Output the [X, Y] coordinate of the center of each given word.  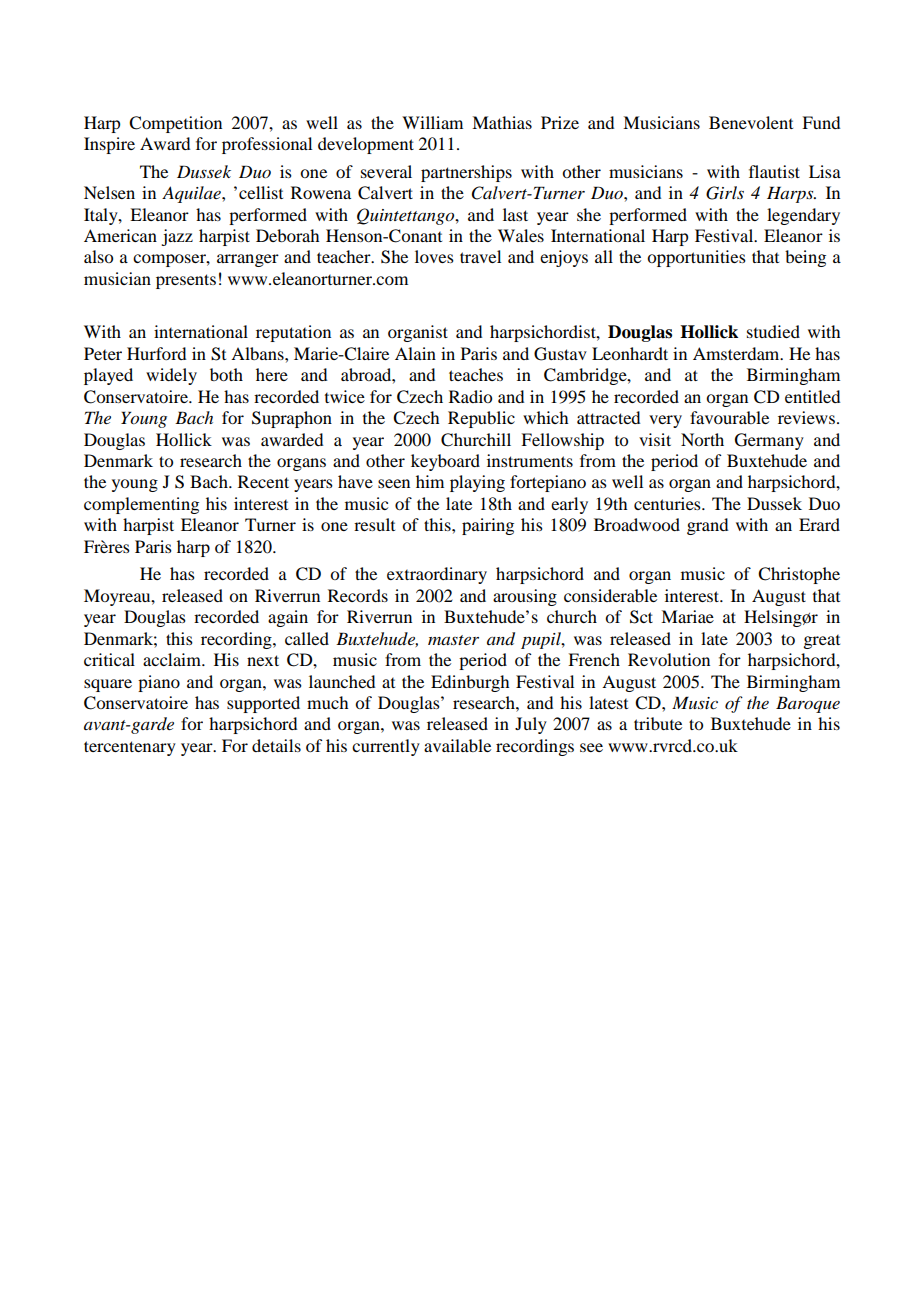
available [457, 745]
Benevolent [751, 122]
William [432, 122]
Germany [769, 441]
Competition [175, 124]
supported [263, 704]
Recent [263, 481]
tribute [658, 723]
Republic [481, 419]
